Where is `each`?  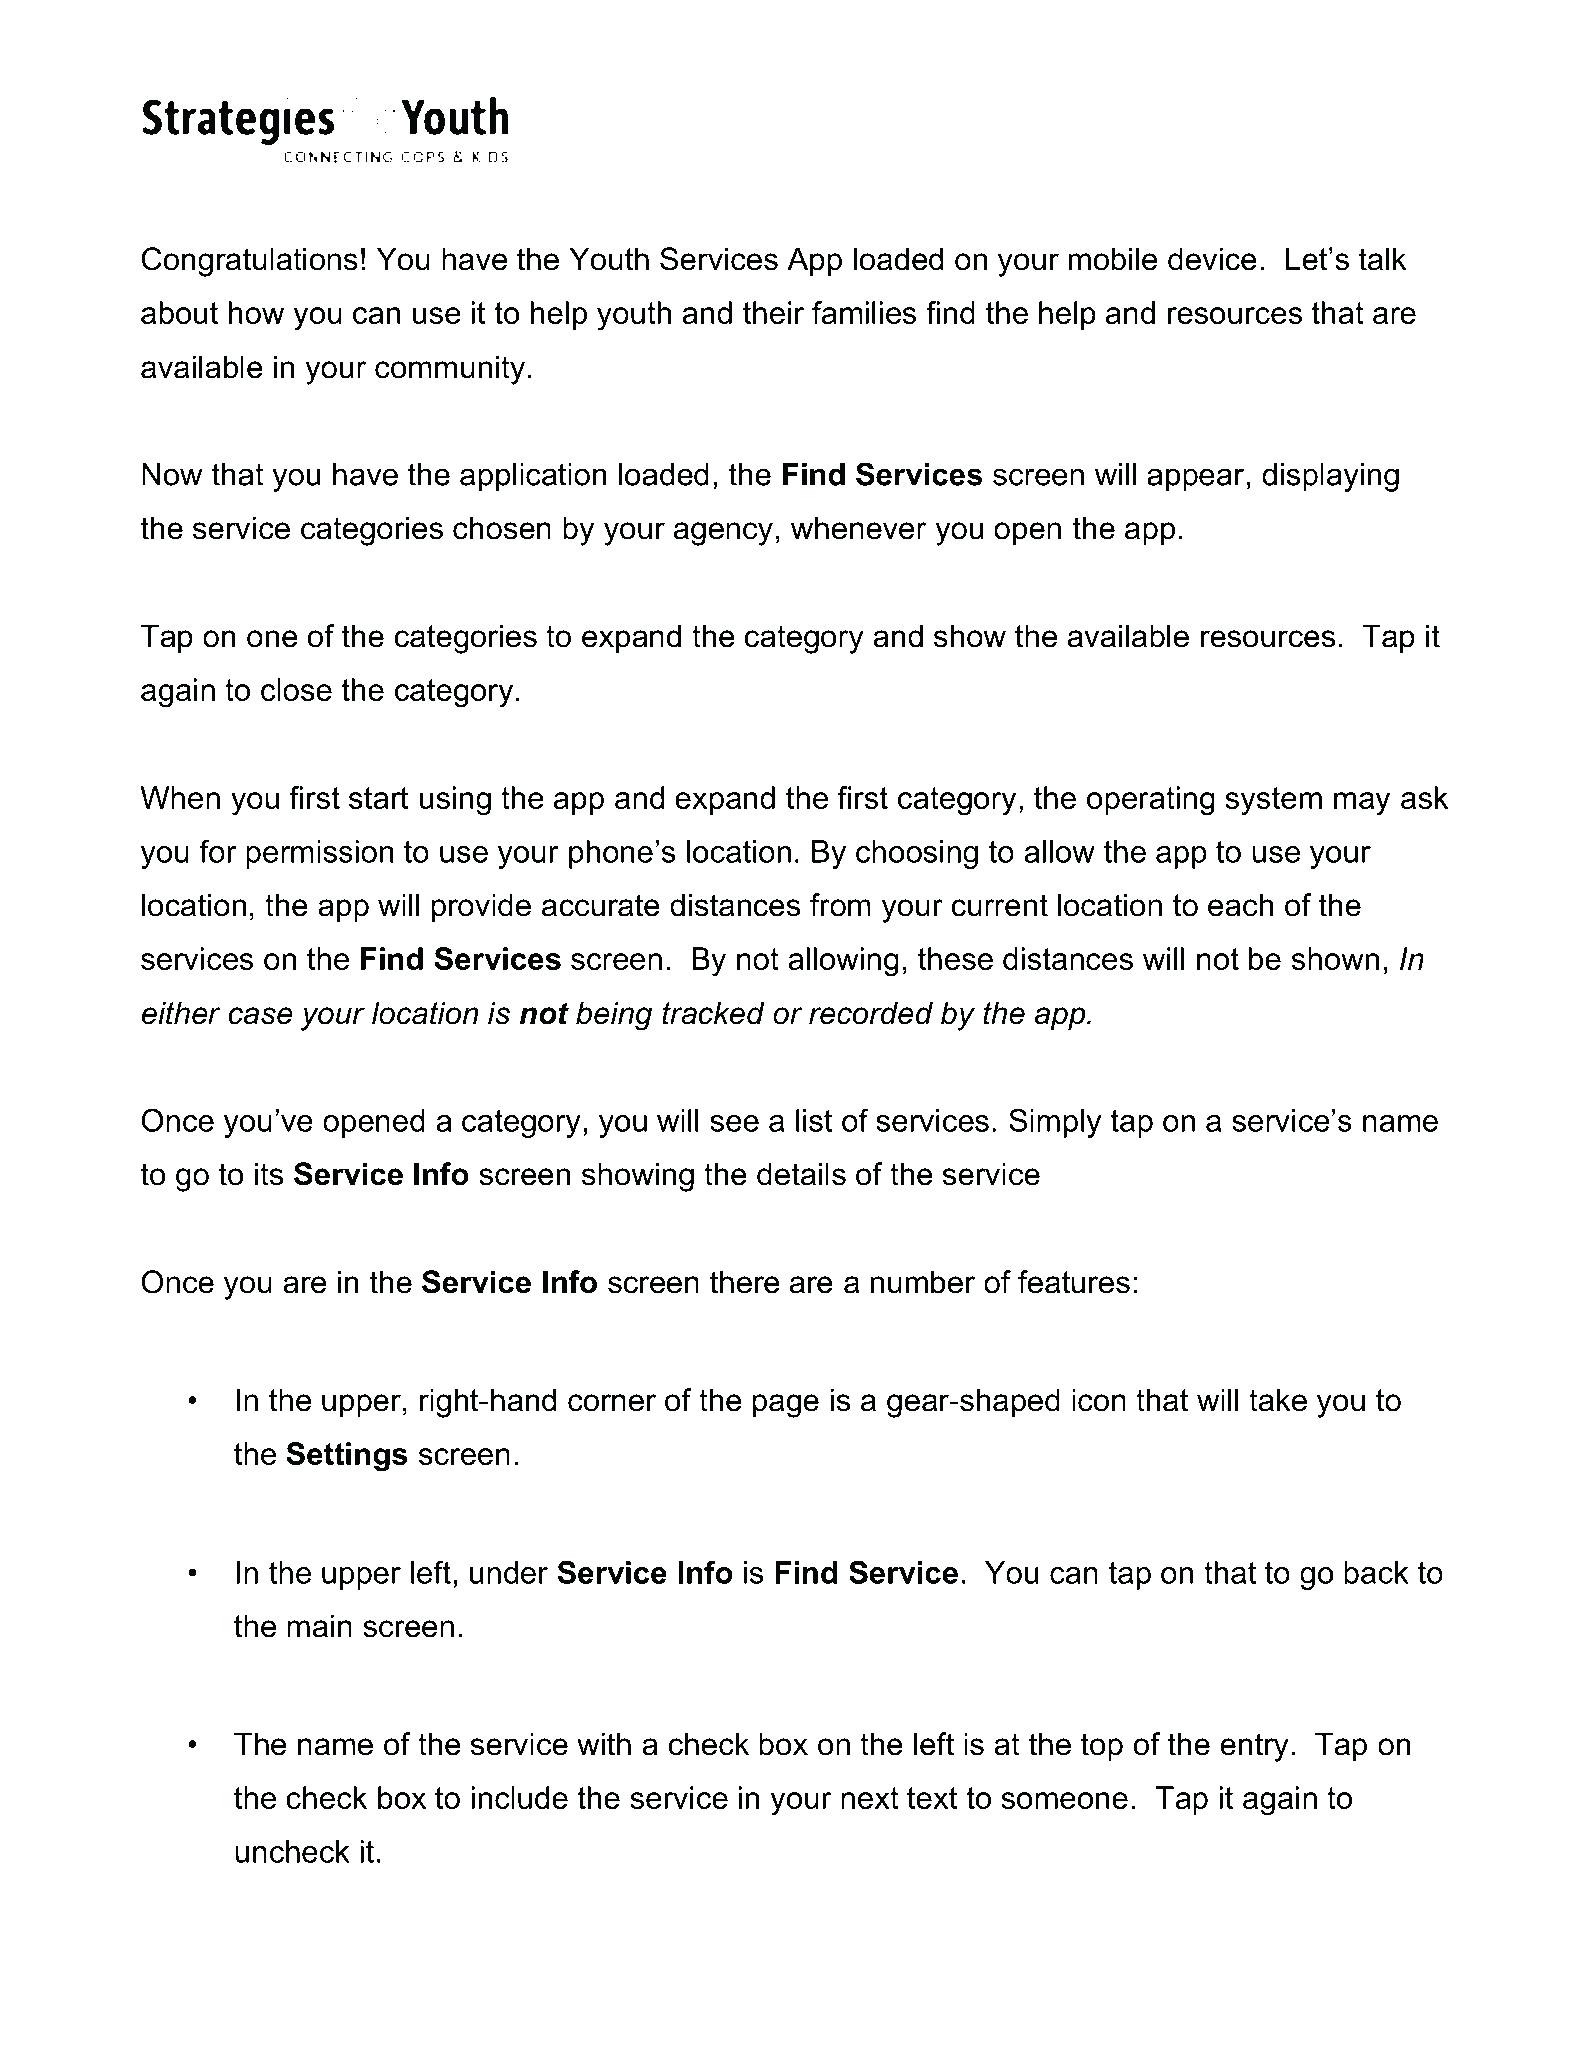
each is located at coordinates (1240, 905).
